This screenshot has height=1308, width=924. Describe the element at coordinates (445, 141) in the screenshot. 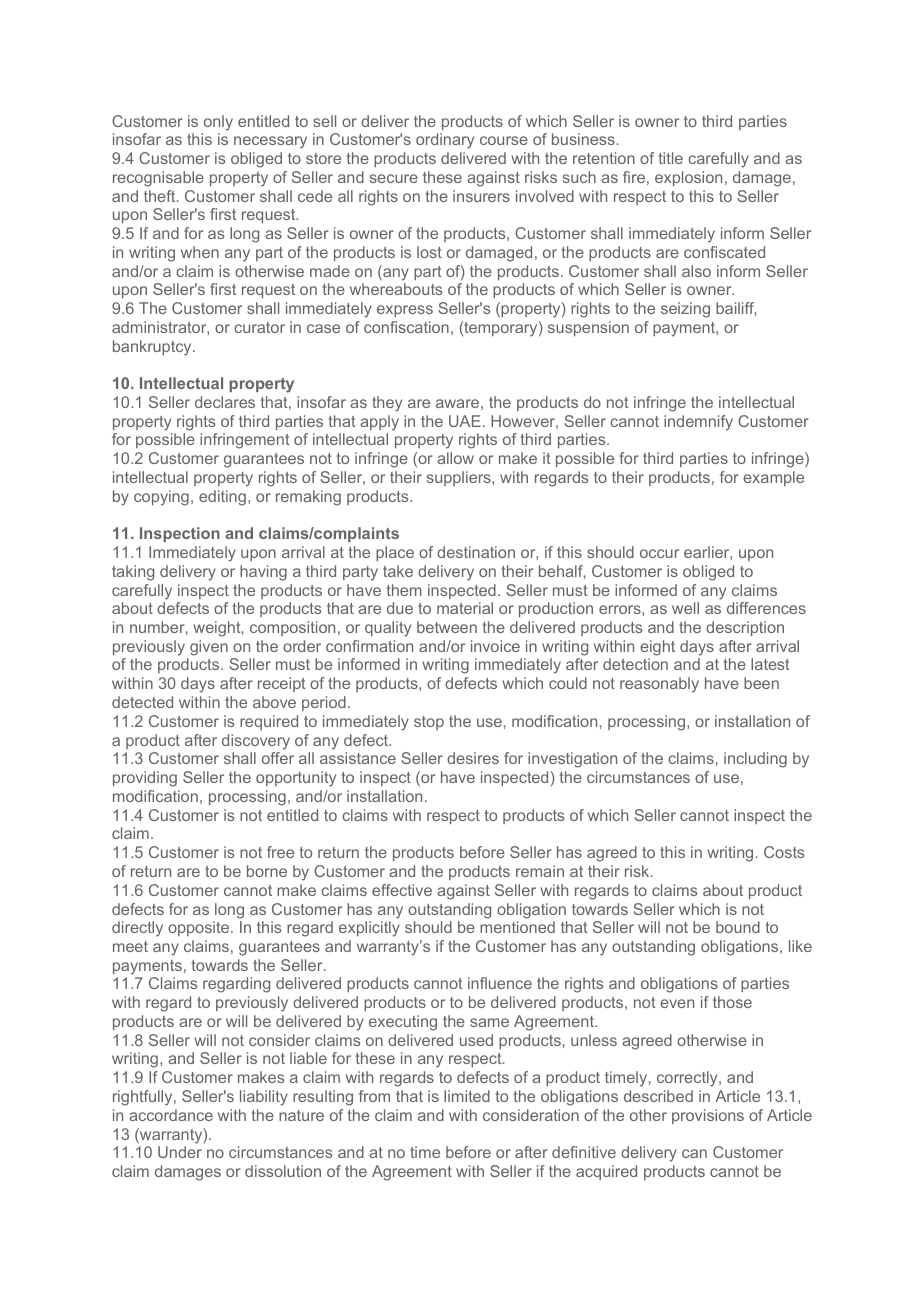

I see `ordinary` at that location.
